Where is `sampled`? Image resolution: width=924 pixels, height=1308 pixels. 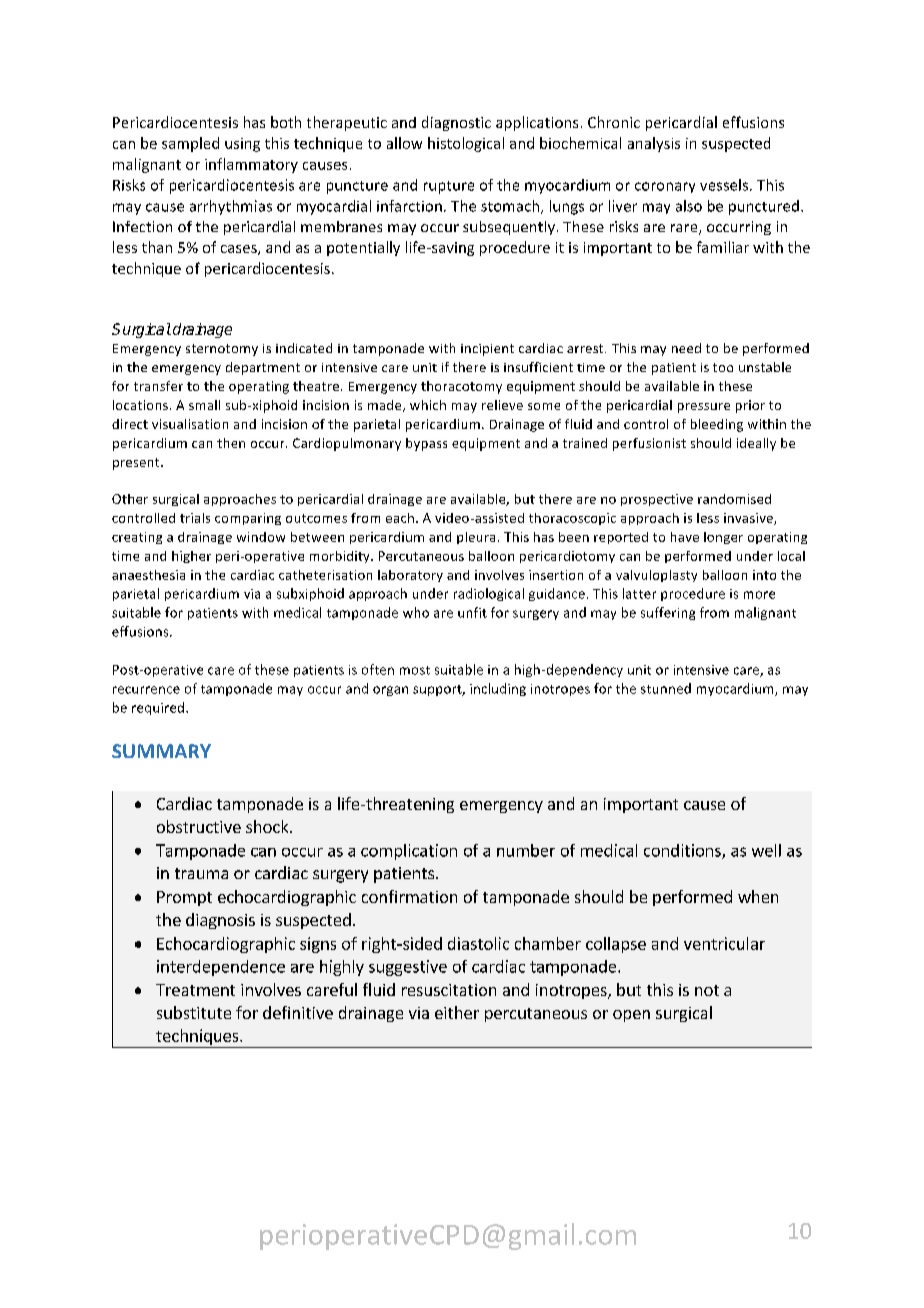
sampled is located at coordinates (190, 144).
